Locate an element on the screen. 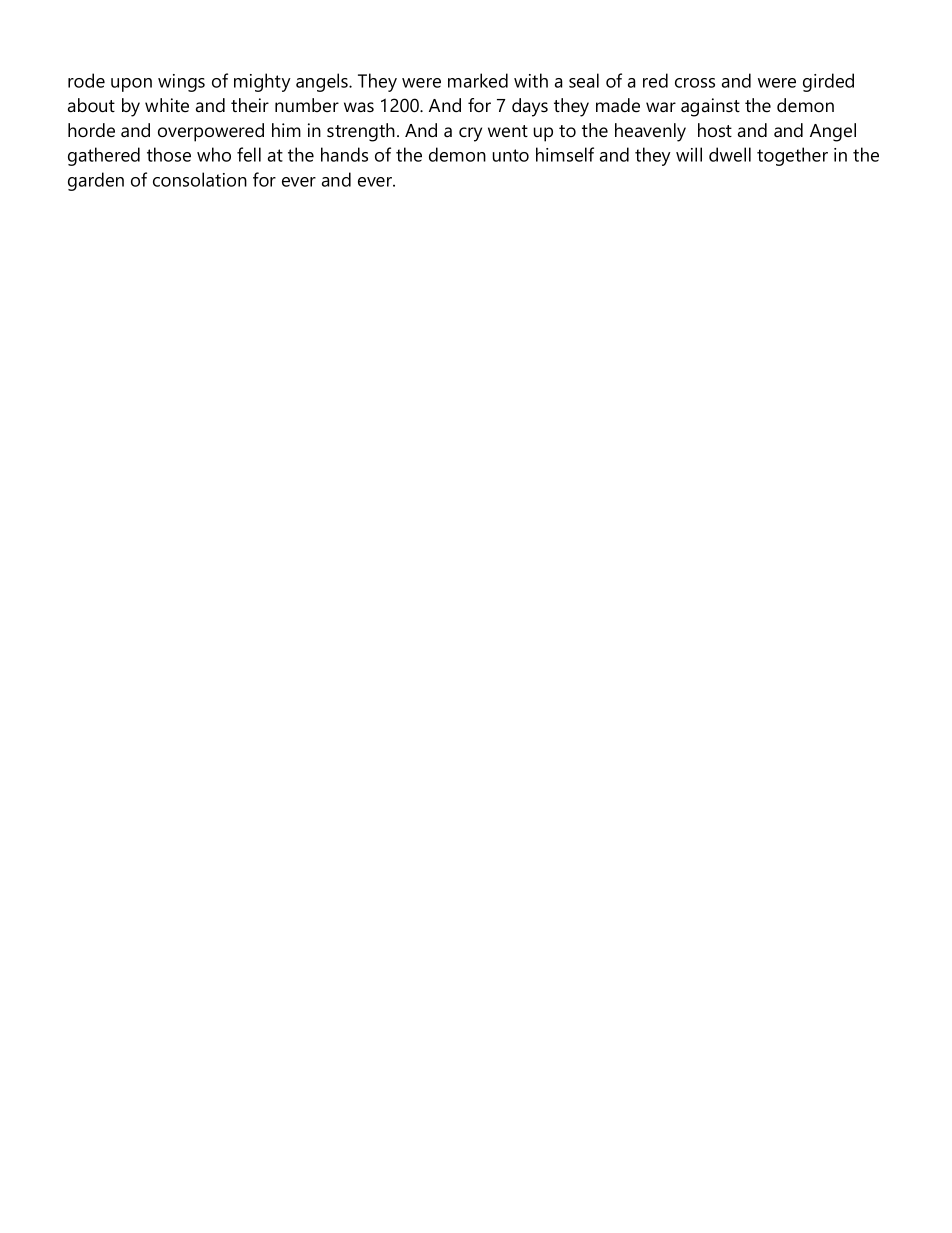  those is located at coordinates (169, 154).
